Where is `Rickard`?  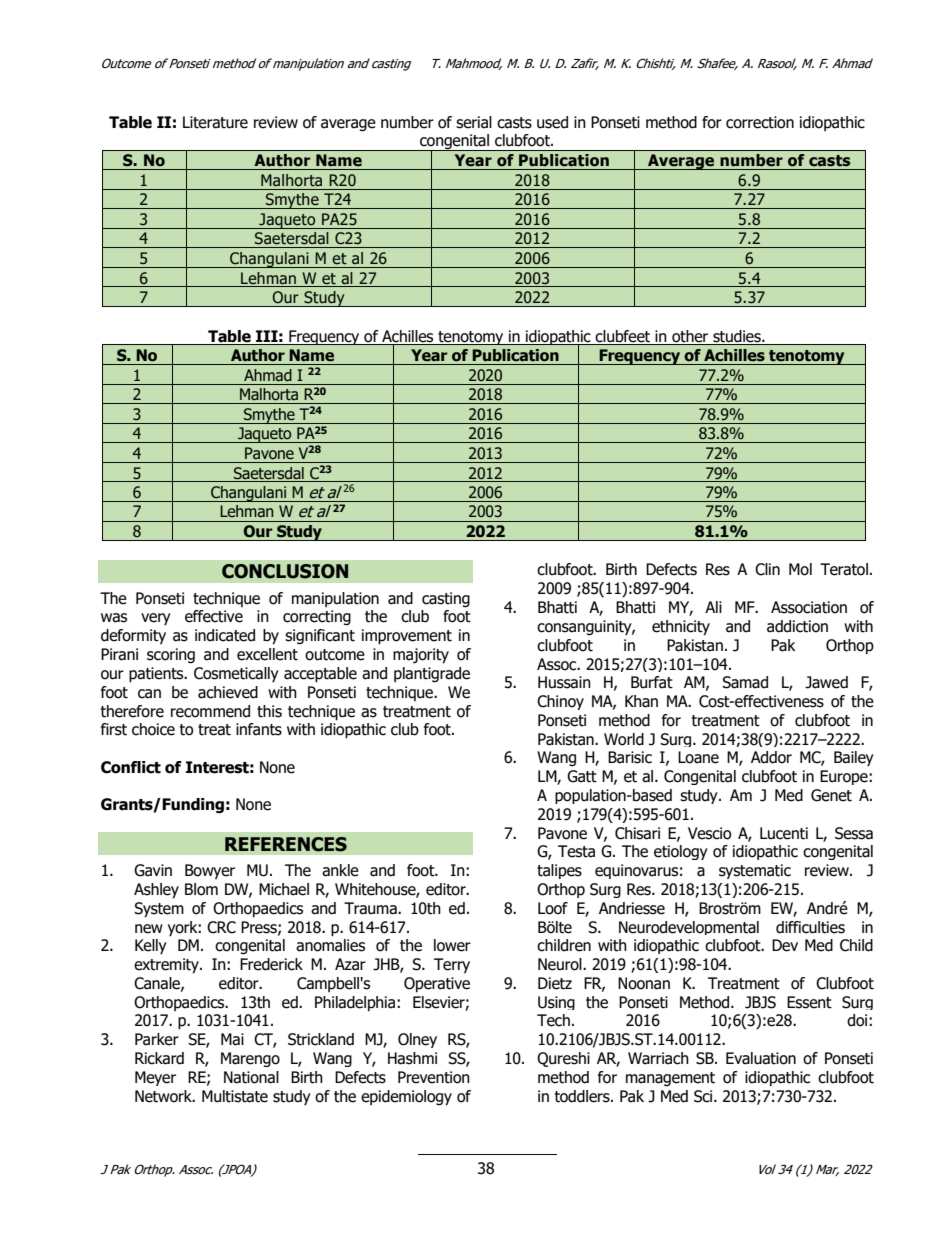 Rickard is located at coordinates (159, 1058).
